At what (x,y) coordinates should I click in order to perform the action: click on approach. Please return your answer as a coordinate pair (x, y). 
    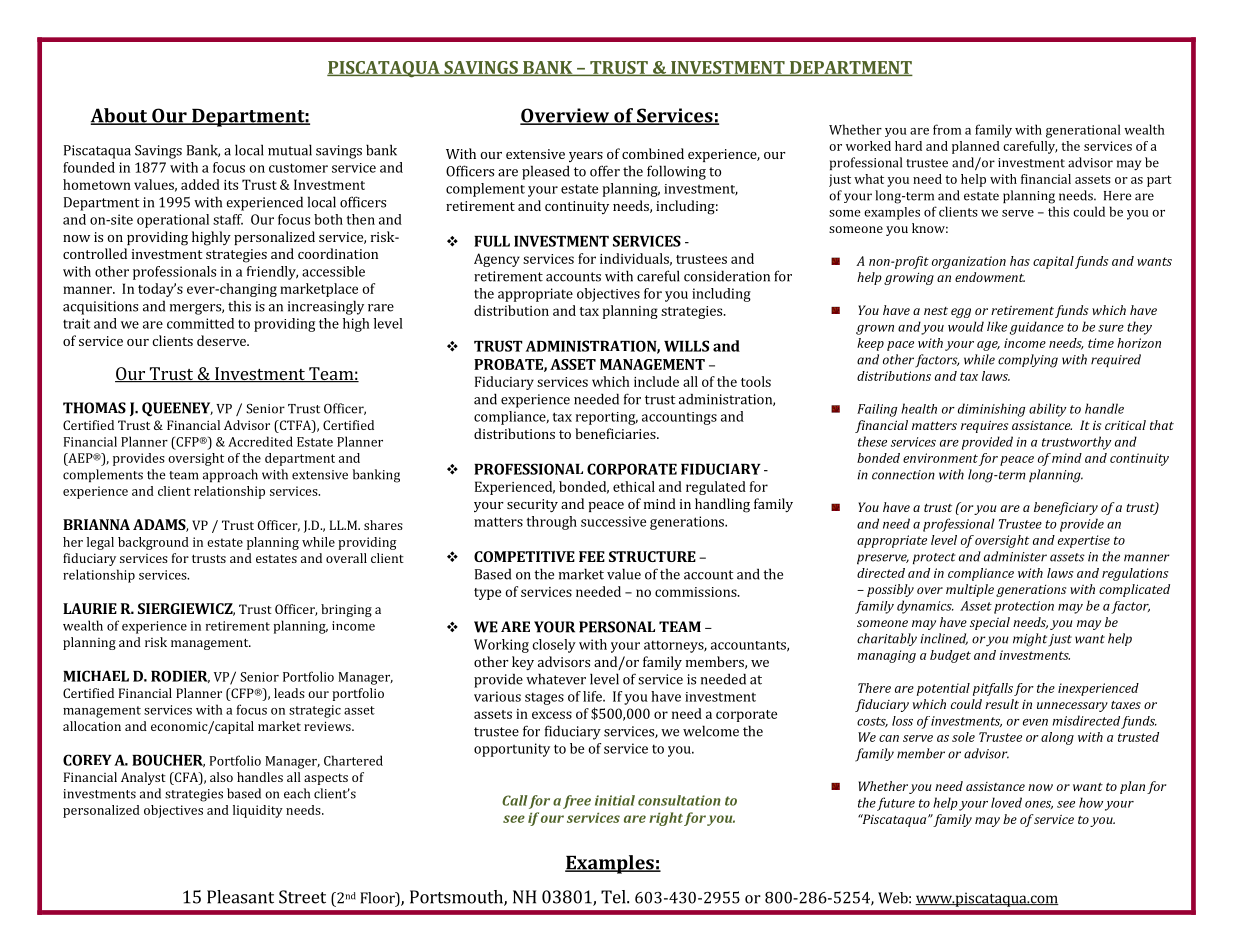
    Looking at the image, I should click on (230, 475).
